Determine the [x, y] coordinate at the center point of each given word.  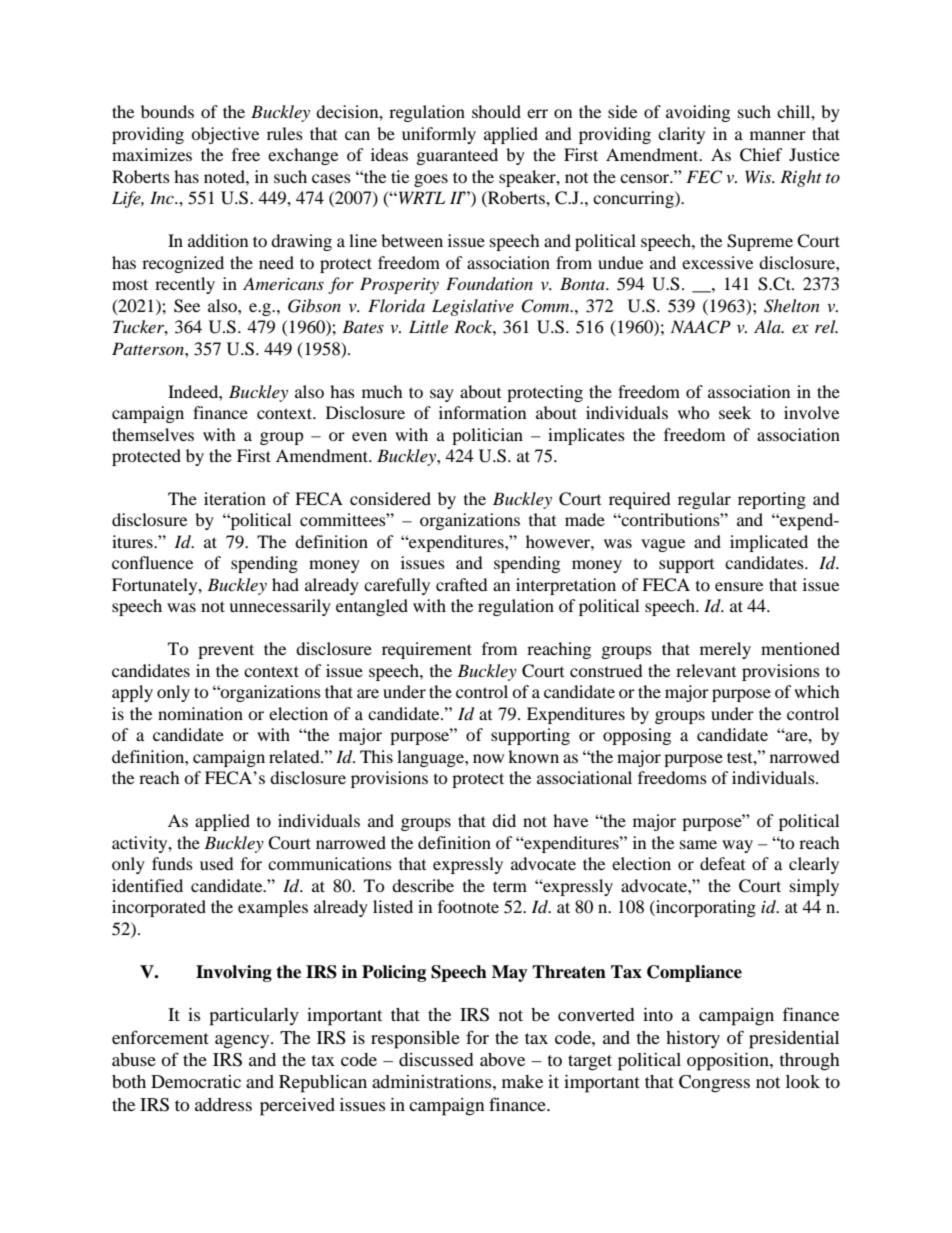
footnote [468, 906]
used [217, 863]
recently [185, 285]
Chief [761, 155]
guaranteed [457, 156]
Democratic [196, 1081]
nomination [200, 713]
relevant [706, 670]
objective [225, 135]
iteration [235, 498]
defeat [722, 863]
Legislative [473, 307]
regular [704, 500]
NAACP [701, 327]
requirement [427, 650]
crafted [462, 584]
